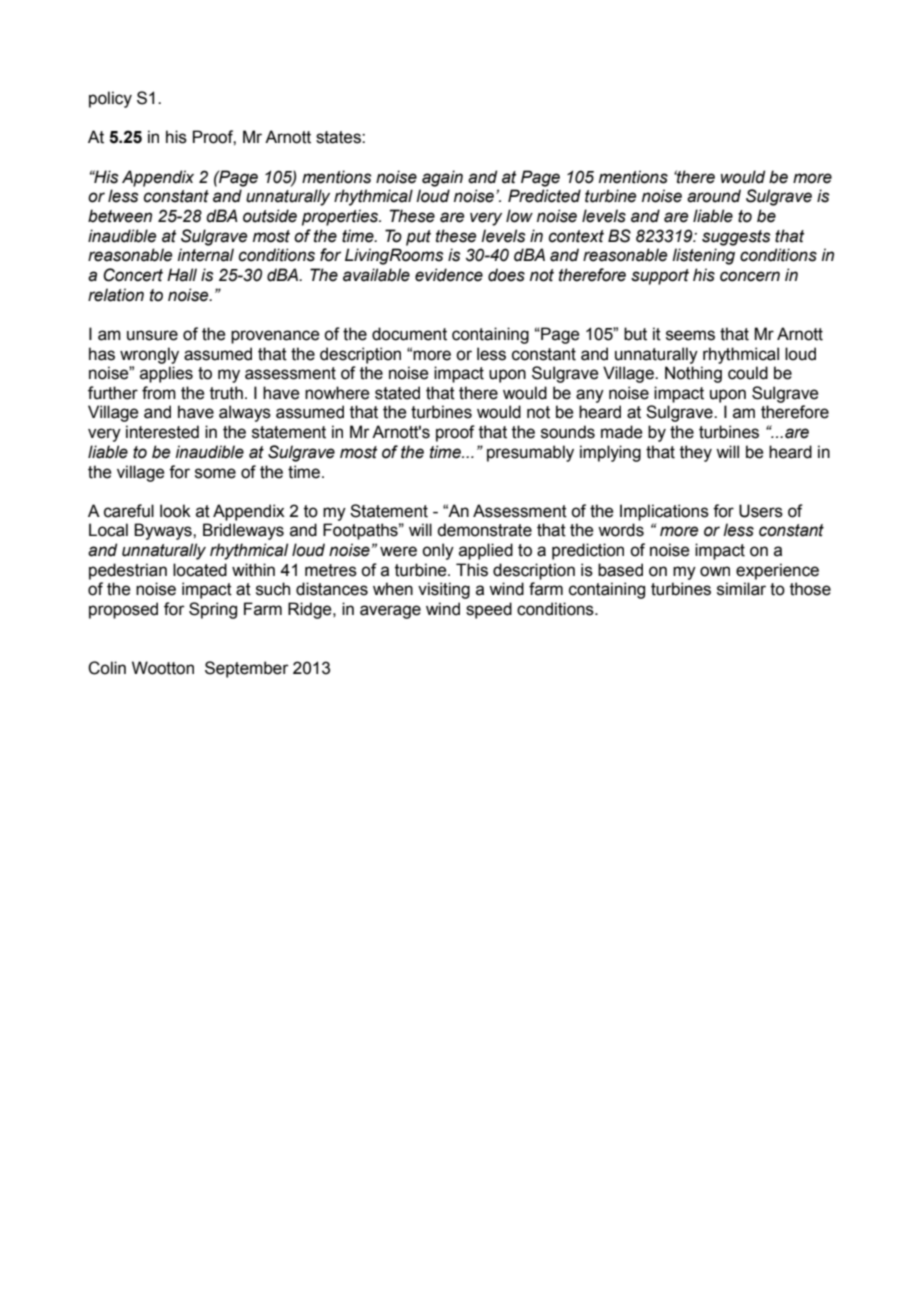 The height and width of the screenshot is (1308, 924). Describe the element at coordinates (761, 511) in the screenshot. I see `Users` at that location.
